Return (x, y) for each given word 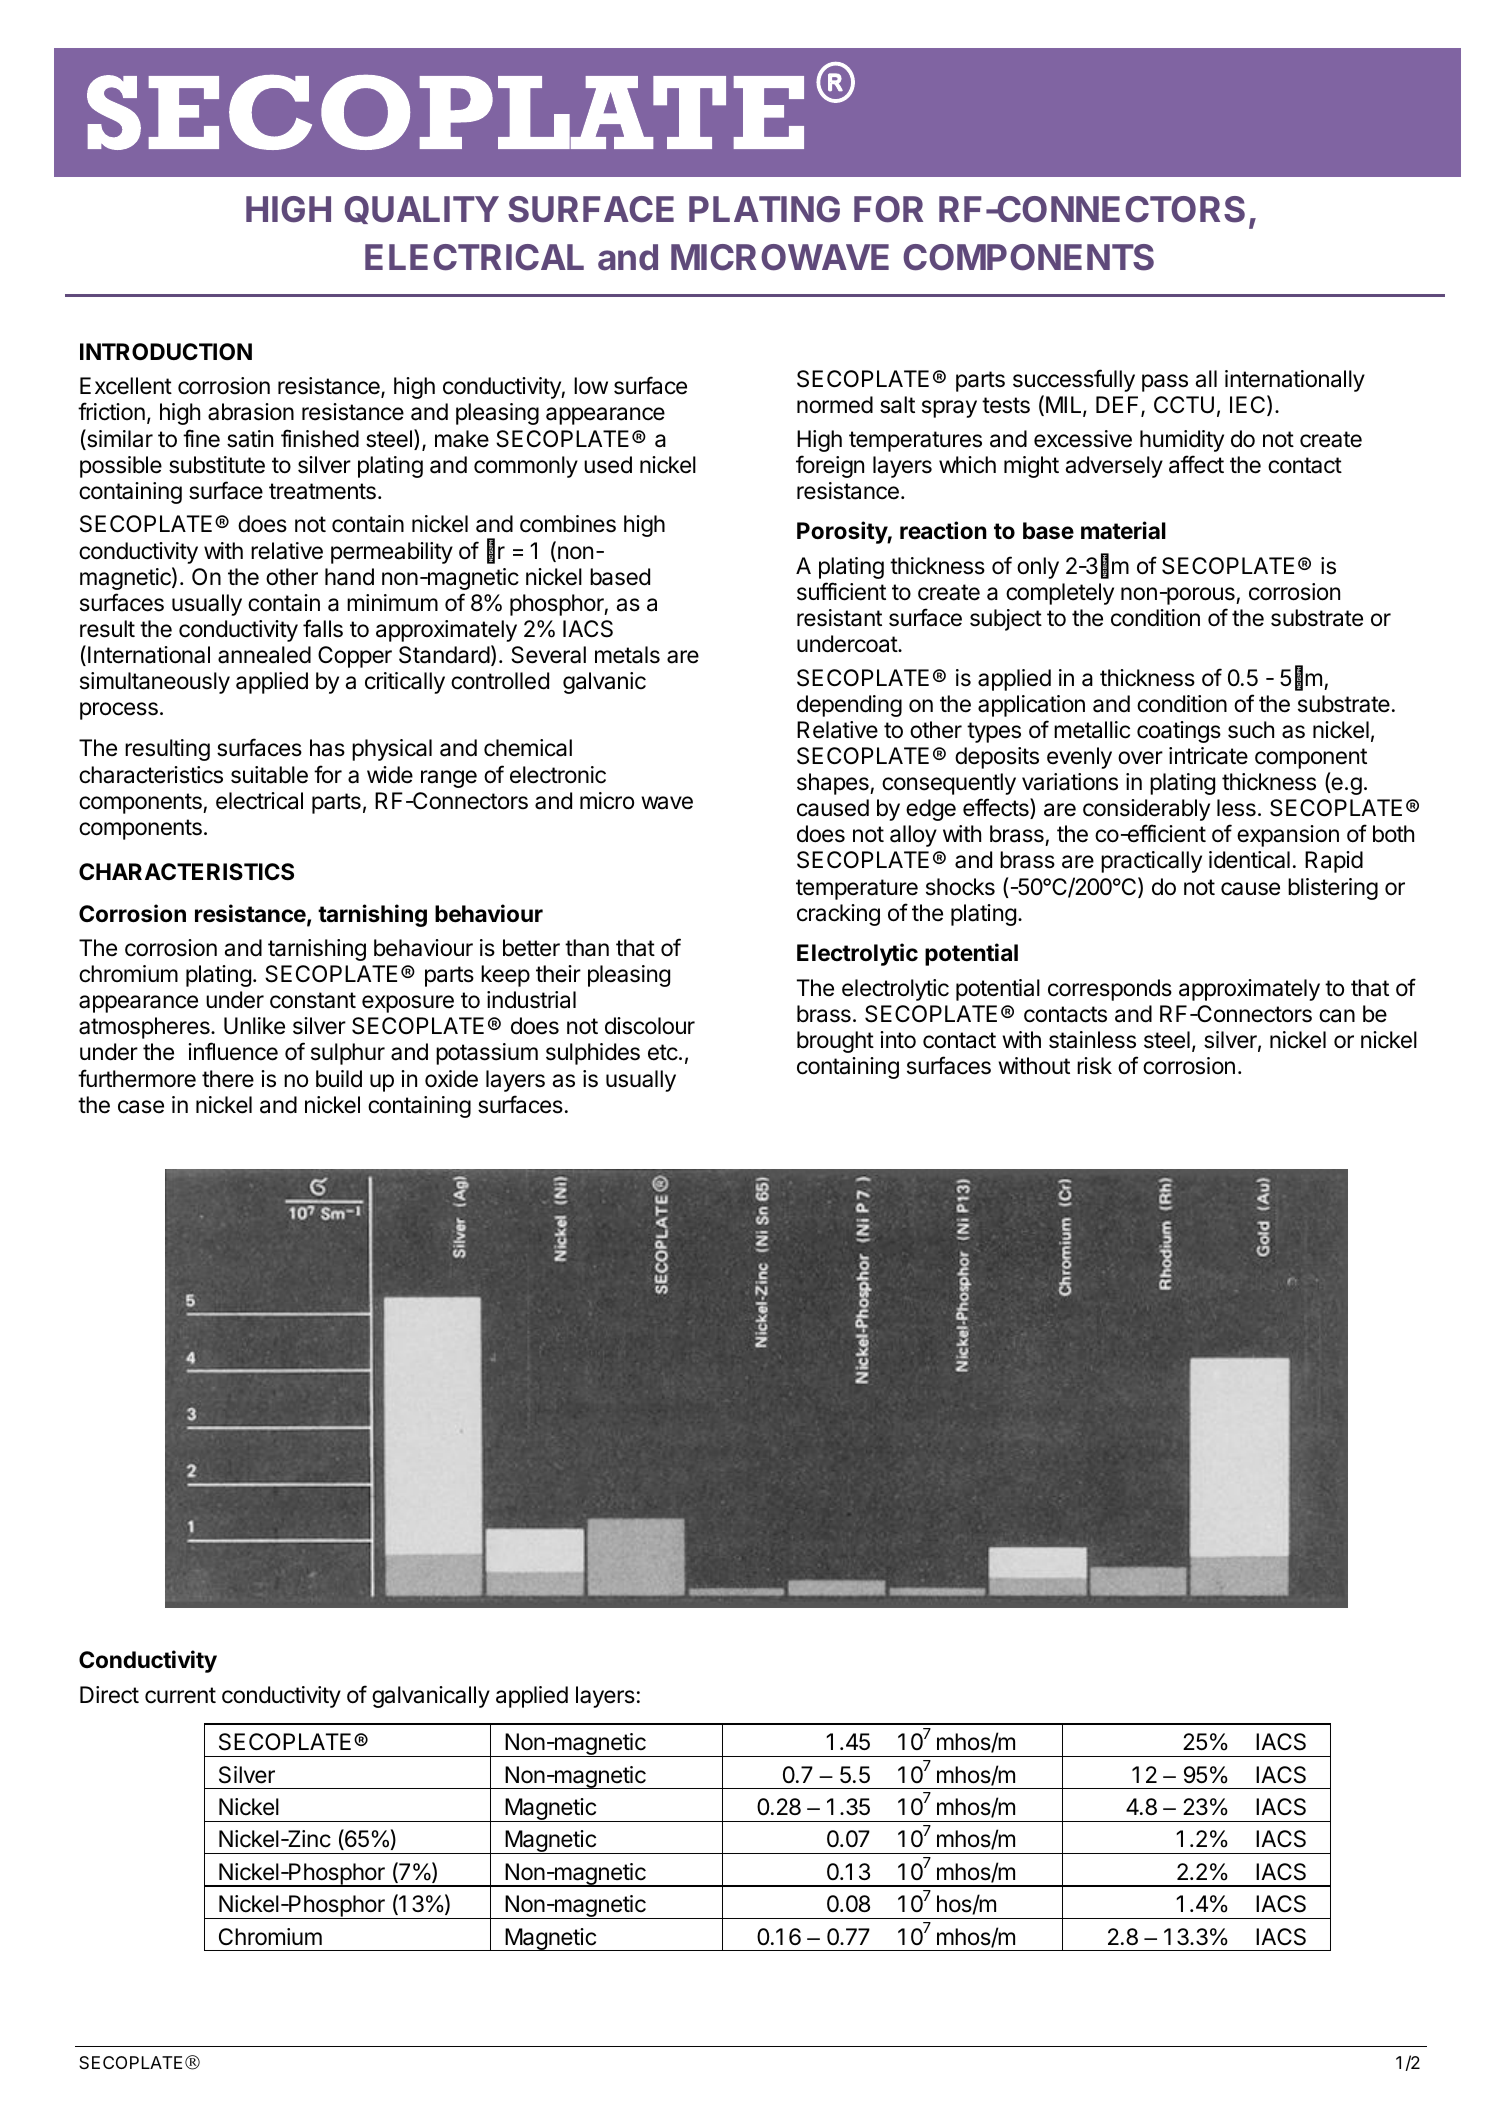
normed (835, 405)
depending (849, 706)
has (327, 748)
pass (1165, 383)
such (1251, 730)
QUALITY (421, 210)
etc (663, 1052)
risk (1094, 1066)
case (141, 1107)
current (180, 1695)
